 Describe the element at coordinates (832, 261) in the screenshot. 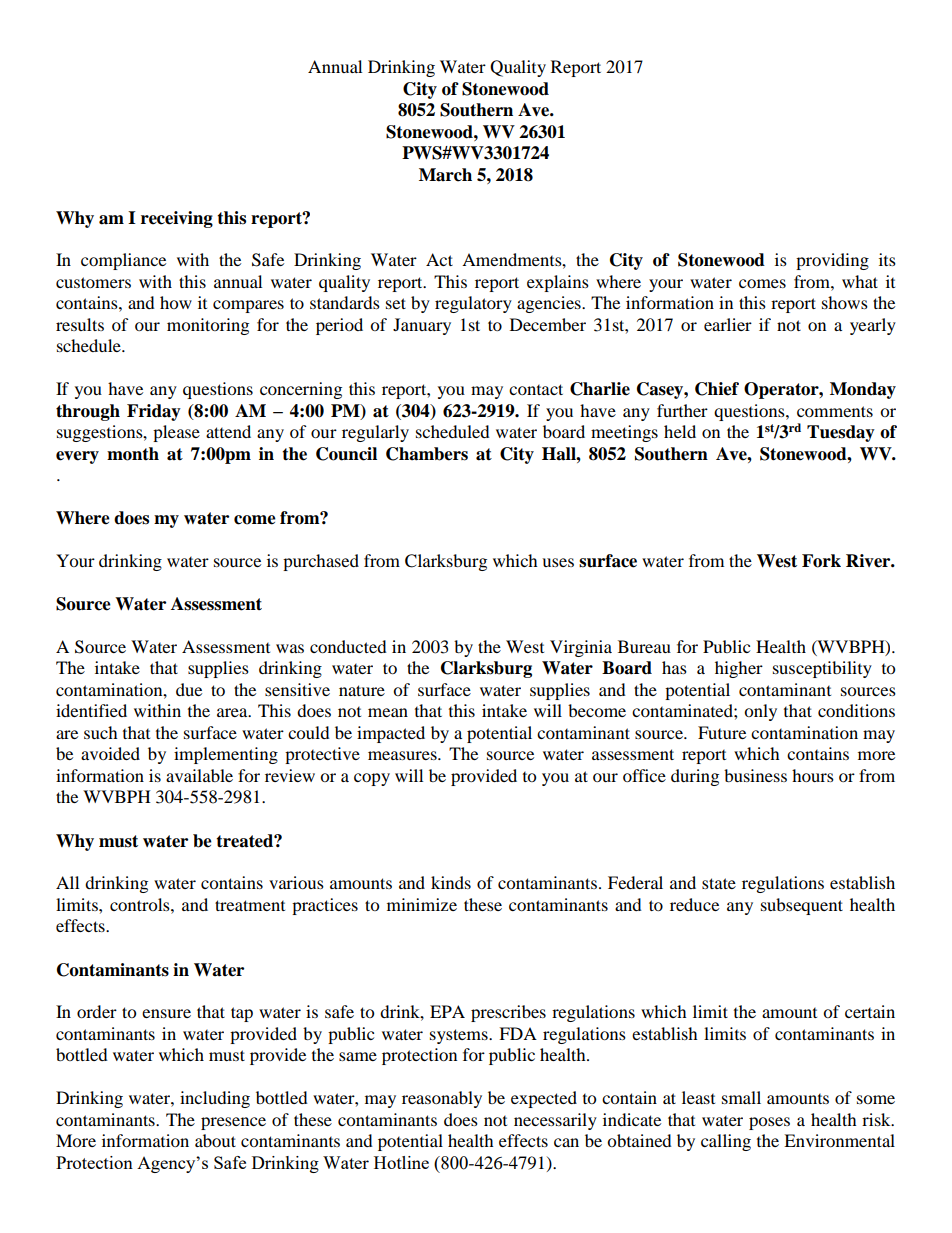

I see `providing` at that location.
